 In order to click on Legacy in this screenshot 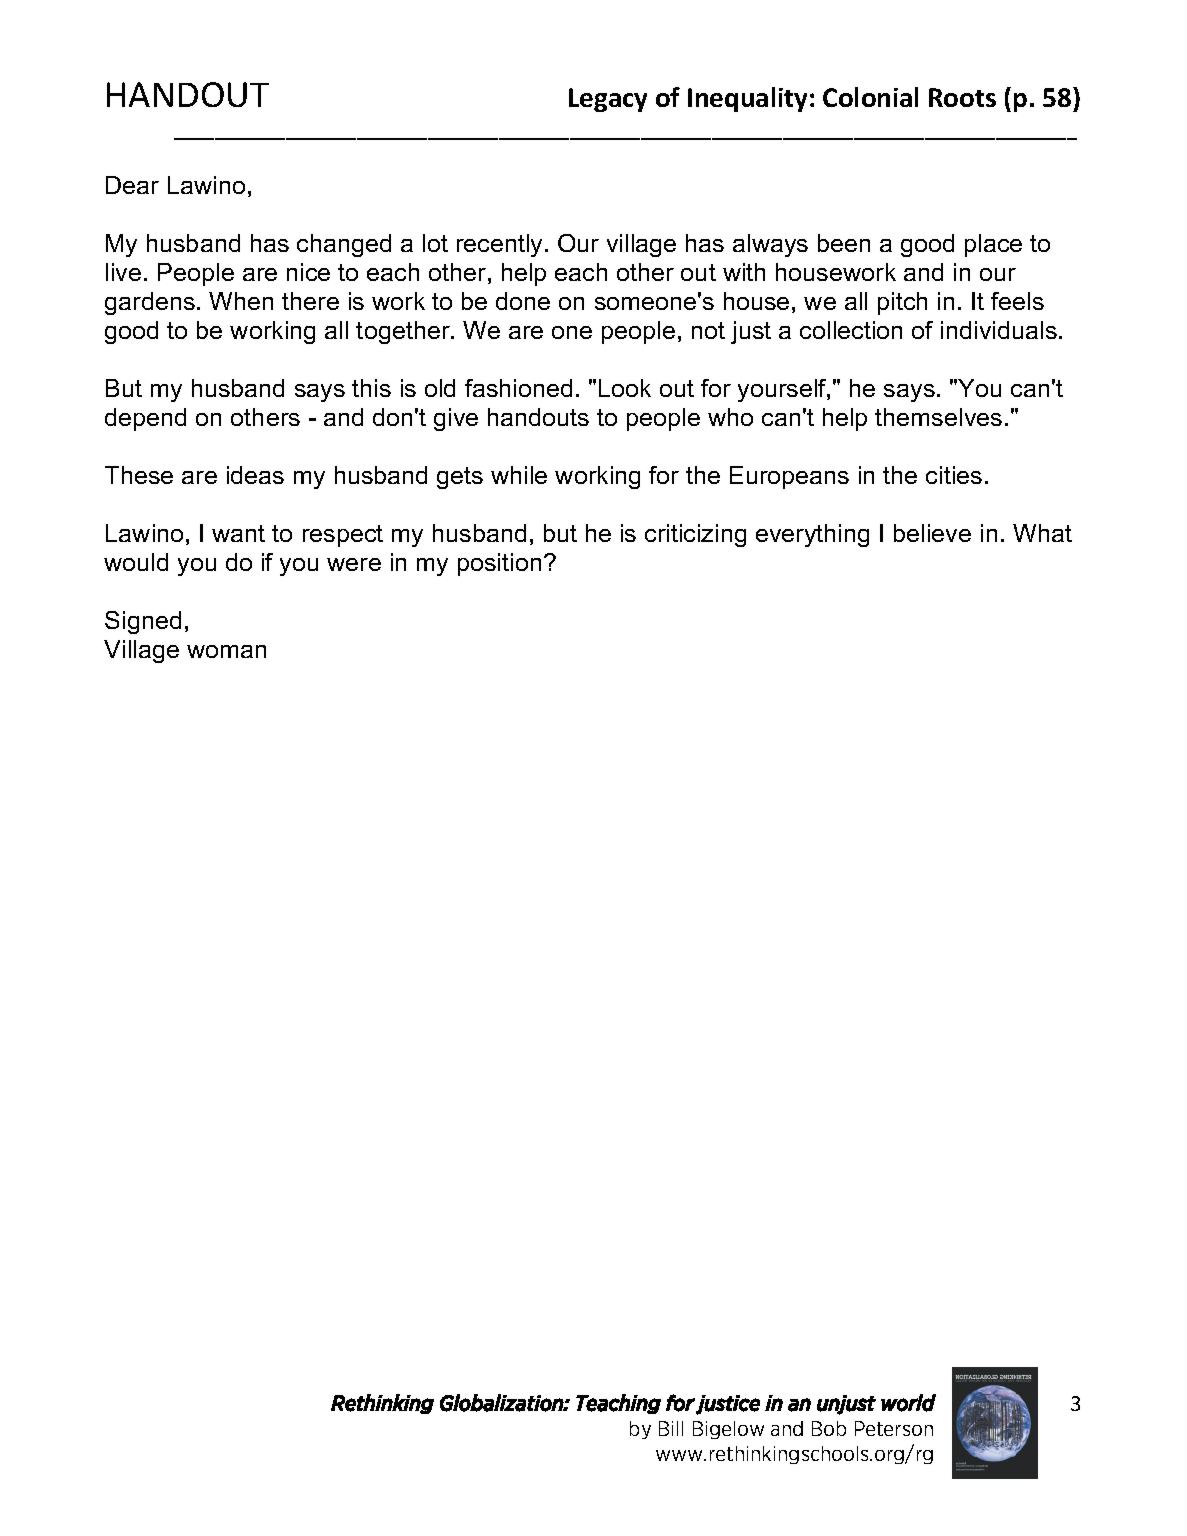, I will do `click(608, 100)`.
